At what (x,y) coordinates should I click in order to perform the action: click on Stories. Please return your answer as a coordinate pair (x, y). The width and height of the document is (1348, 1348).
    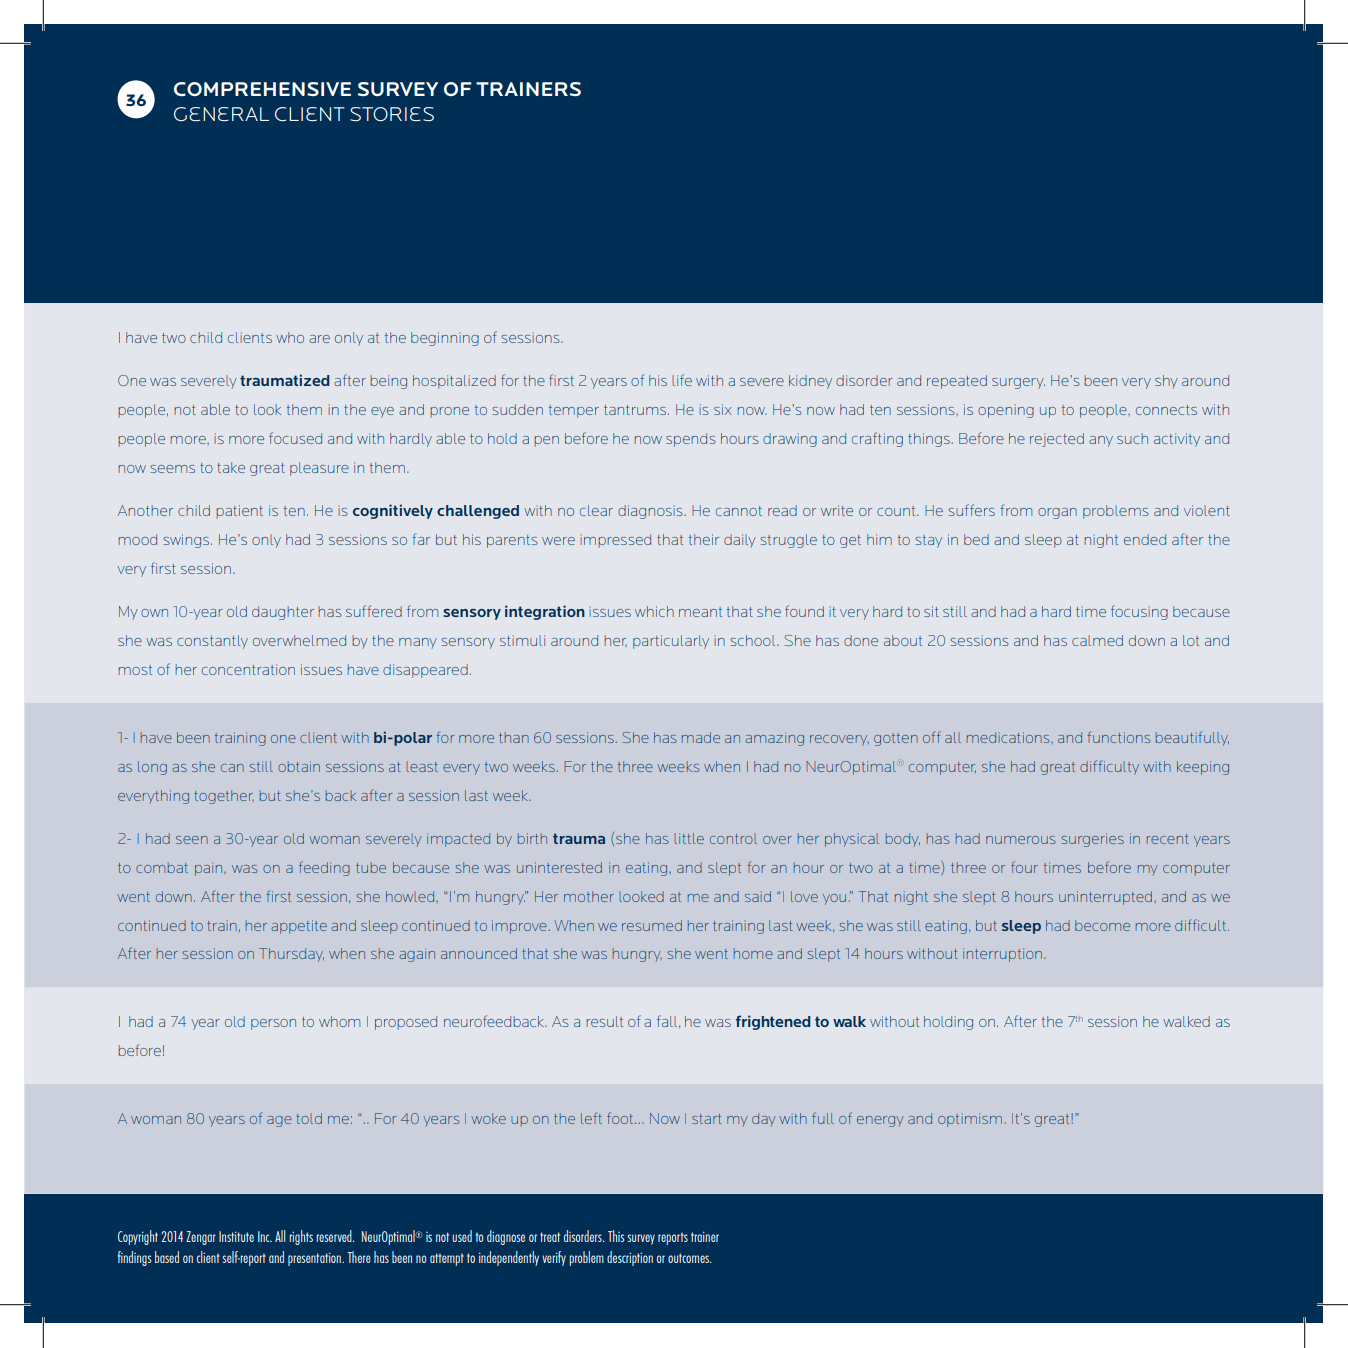
    Looking at the image, I should click on (392, 114).
